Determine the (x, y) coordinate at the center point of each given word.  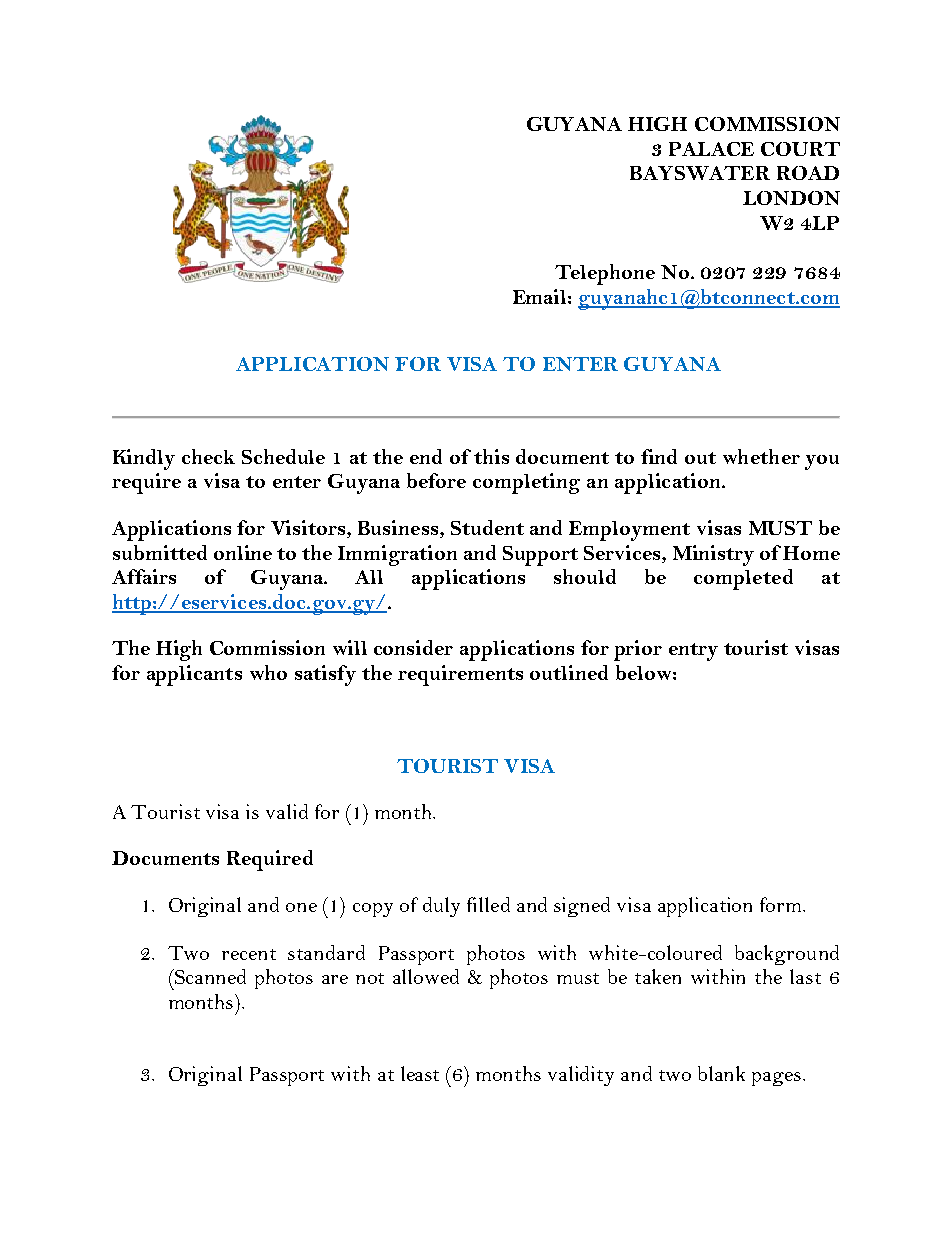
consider (413, 647)
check (208, 456)
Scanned (209, 976)
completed (743, 579)
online (243, 552)
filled (488, 904)
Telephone (605, 274)
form (782, 904)
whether (761, 456)
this (491, 456)
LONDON (791, 198)
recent (249, 954)
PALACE (711, 149)
